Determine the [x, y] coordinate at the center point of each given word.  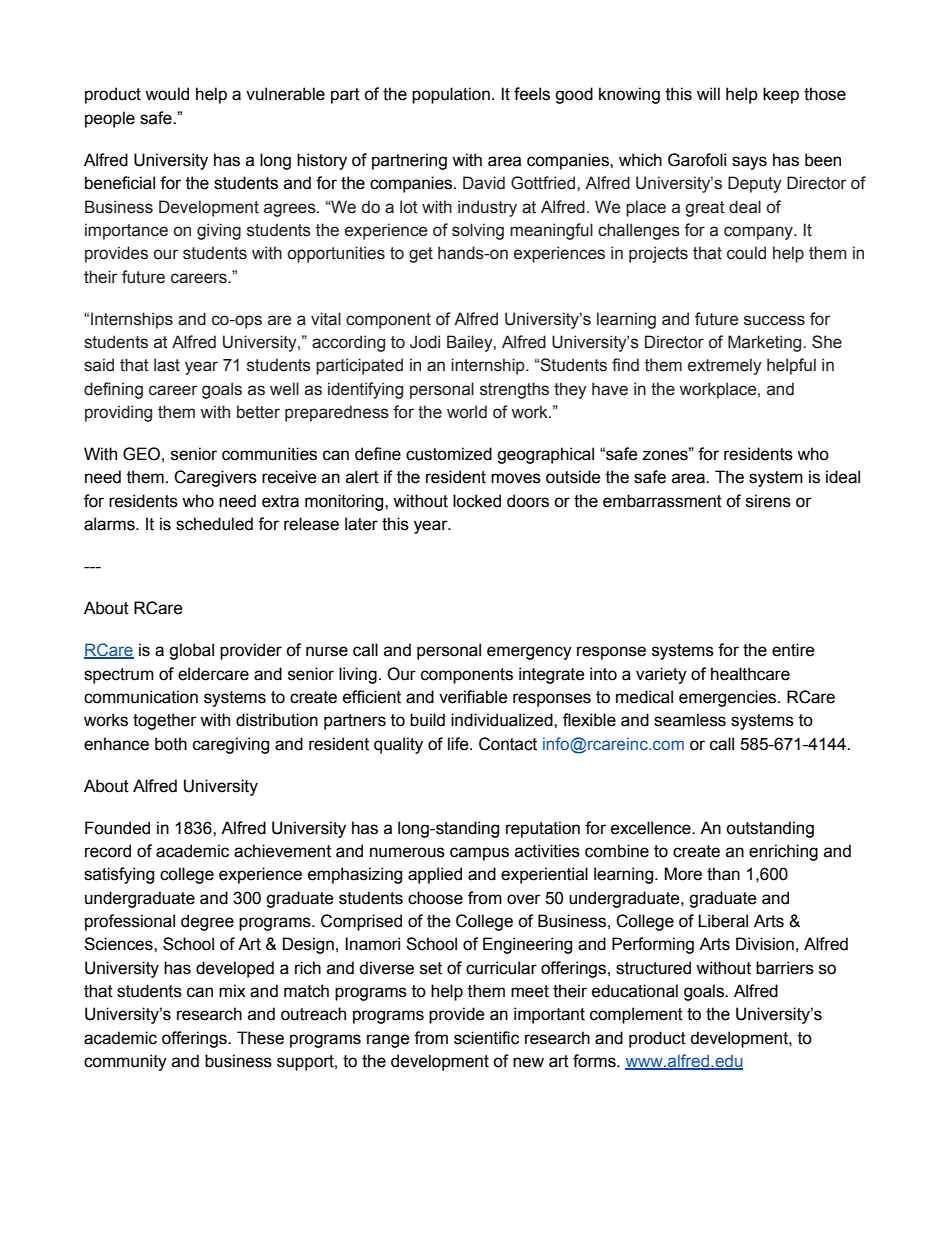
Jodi [425, 342]
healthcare [750, 674]
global [191, 651]
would [167, 94]
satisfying [119, 875]
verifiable [473, 697]
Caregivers [215, 478]
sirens [768, 501]
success [774, 320]
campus [479, 854]
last [167, 365]
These [260, 1038]
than [723, 874]
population [451, 95]
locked [477, 501]
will [708, 93]
